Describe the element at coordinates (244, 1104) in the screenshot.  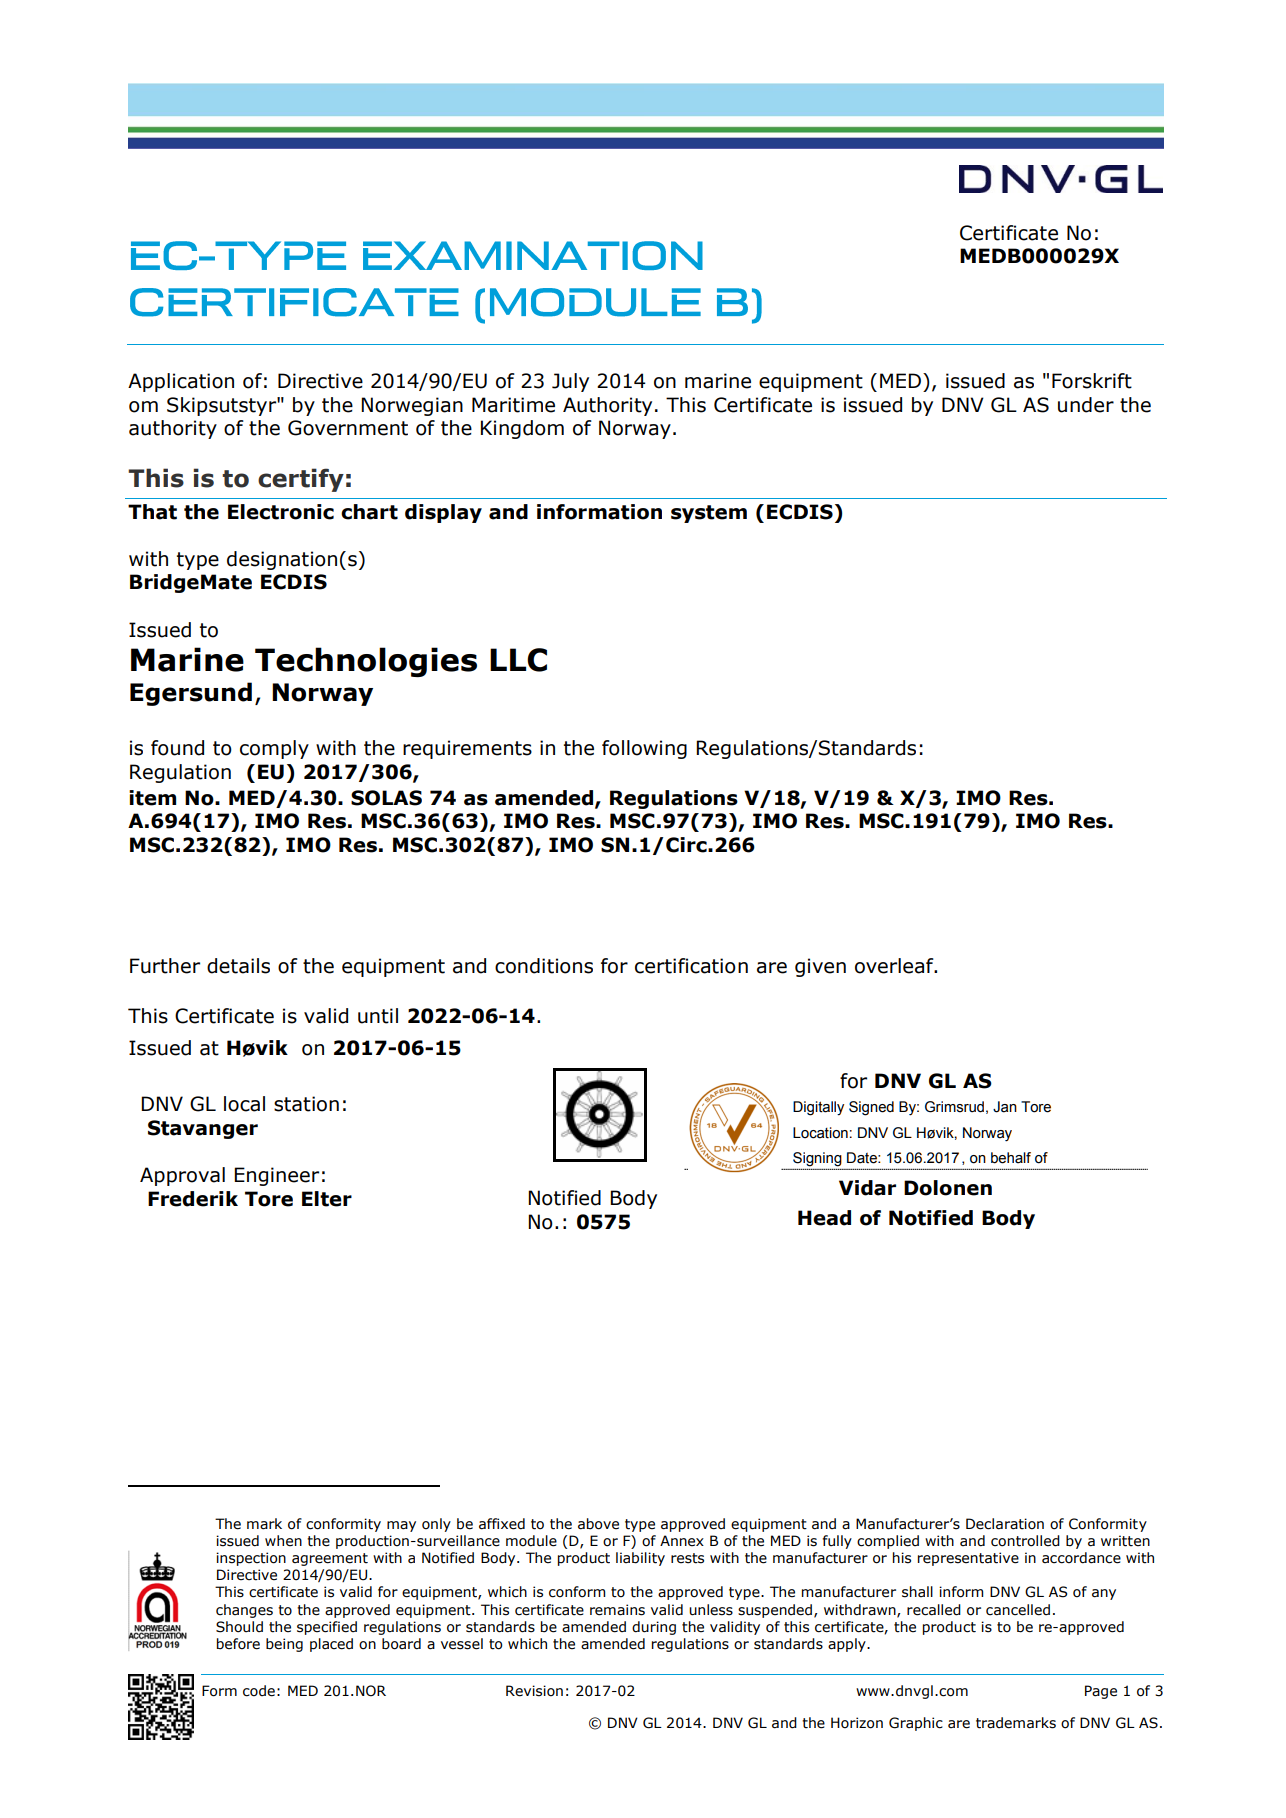
I see `local` at that location.
